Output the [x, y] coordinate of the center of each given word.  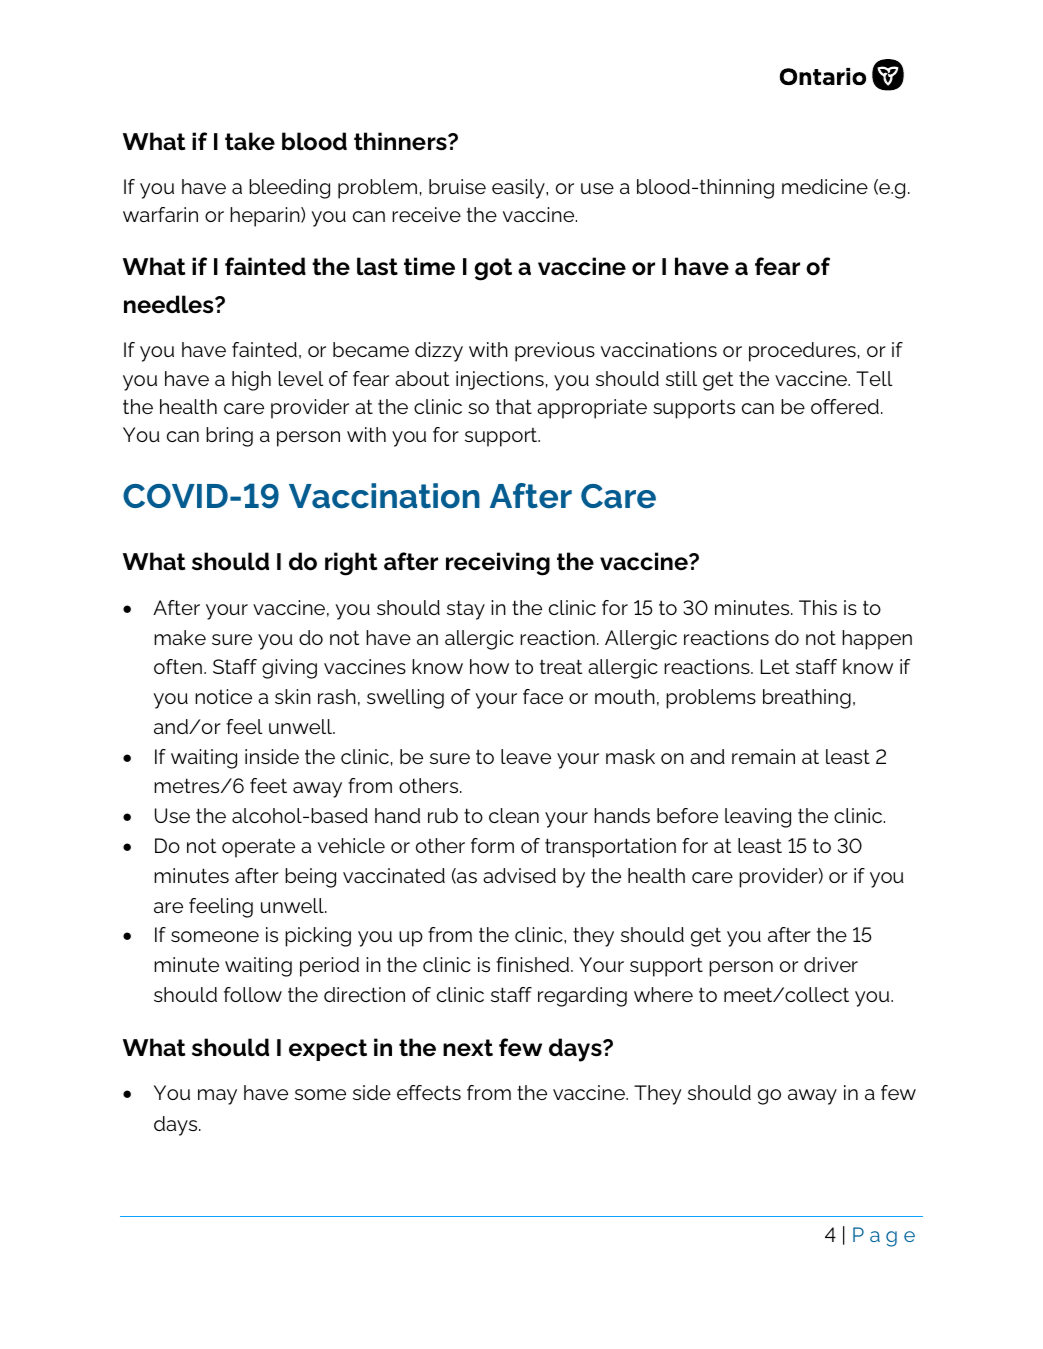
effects [429, 1092]
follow [253, 994]
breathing [807, 699]
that [514, 406]
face [543, 696]
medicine [825, 186]
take [250, 141]
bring [229, 437]
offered [845, 406]
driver [831, 964]
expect [328, 1050]
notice [223, 696]
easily [519, 189]
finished [534, 964]
